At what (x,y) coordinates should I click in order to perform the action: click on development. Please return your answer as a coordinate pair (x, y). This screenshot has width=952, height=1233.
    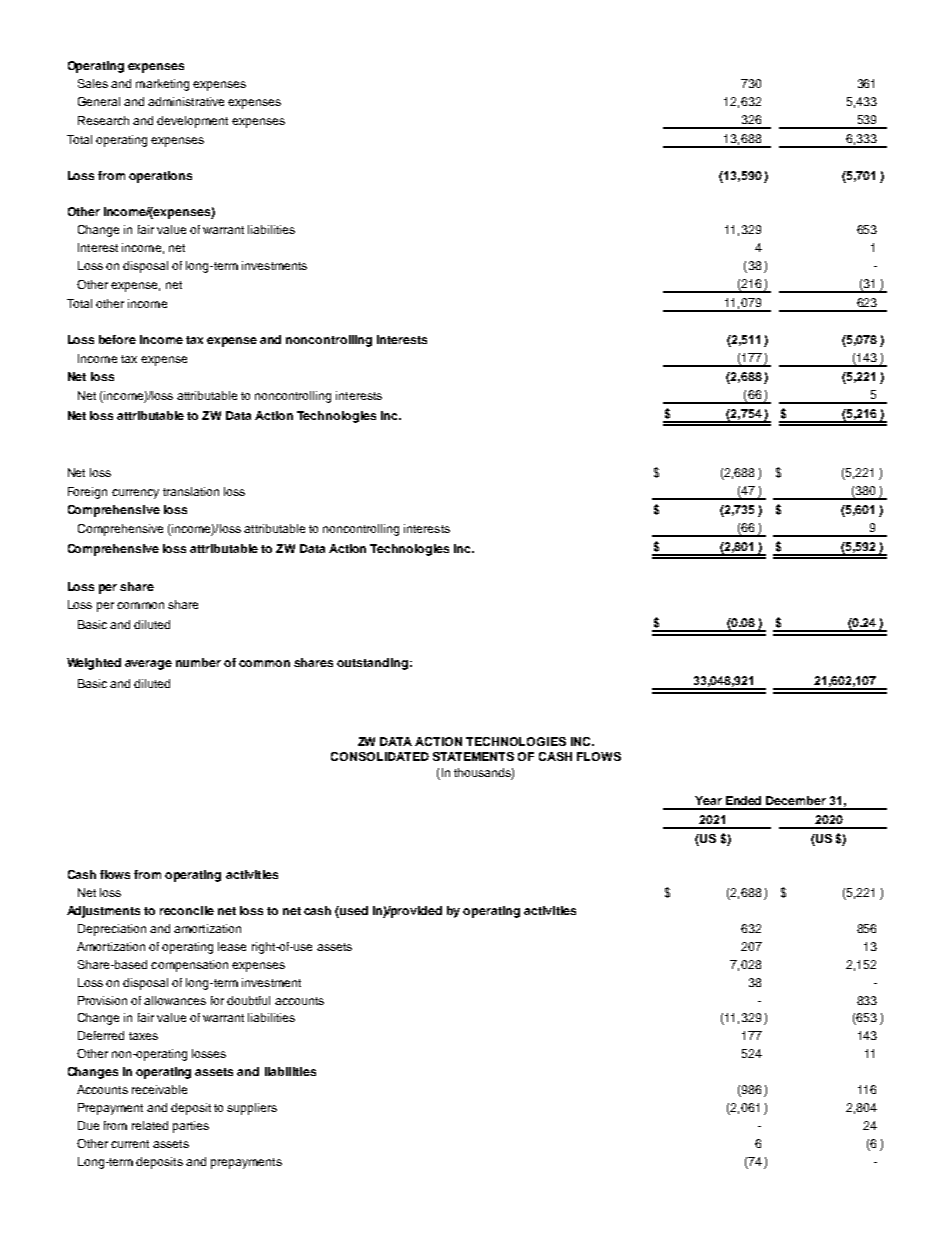
    Looking at the image, I should click on (192, 122).
